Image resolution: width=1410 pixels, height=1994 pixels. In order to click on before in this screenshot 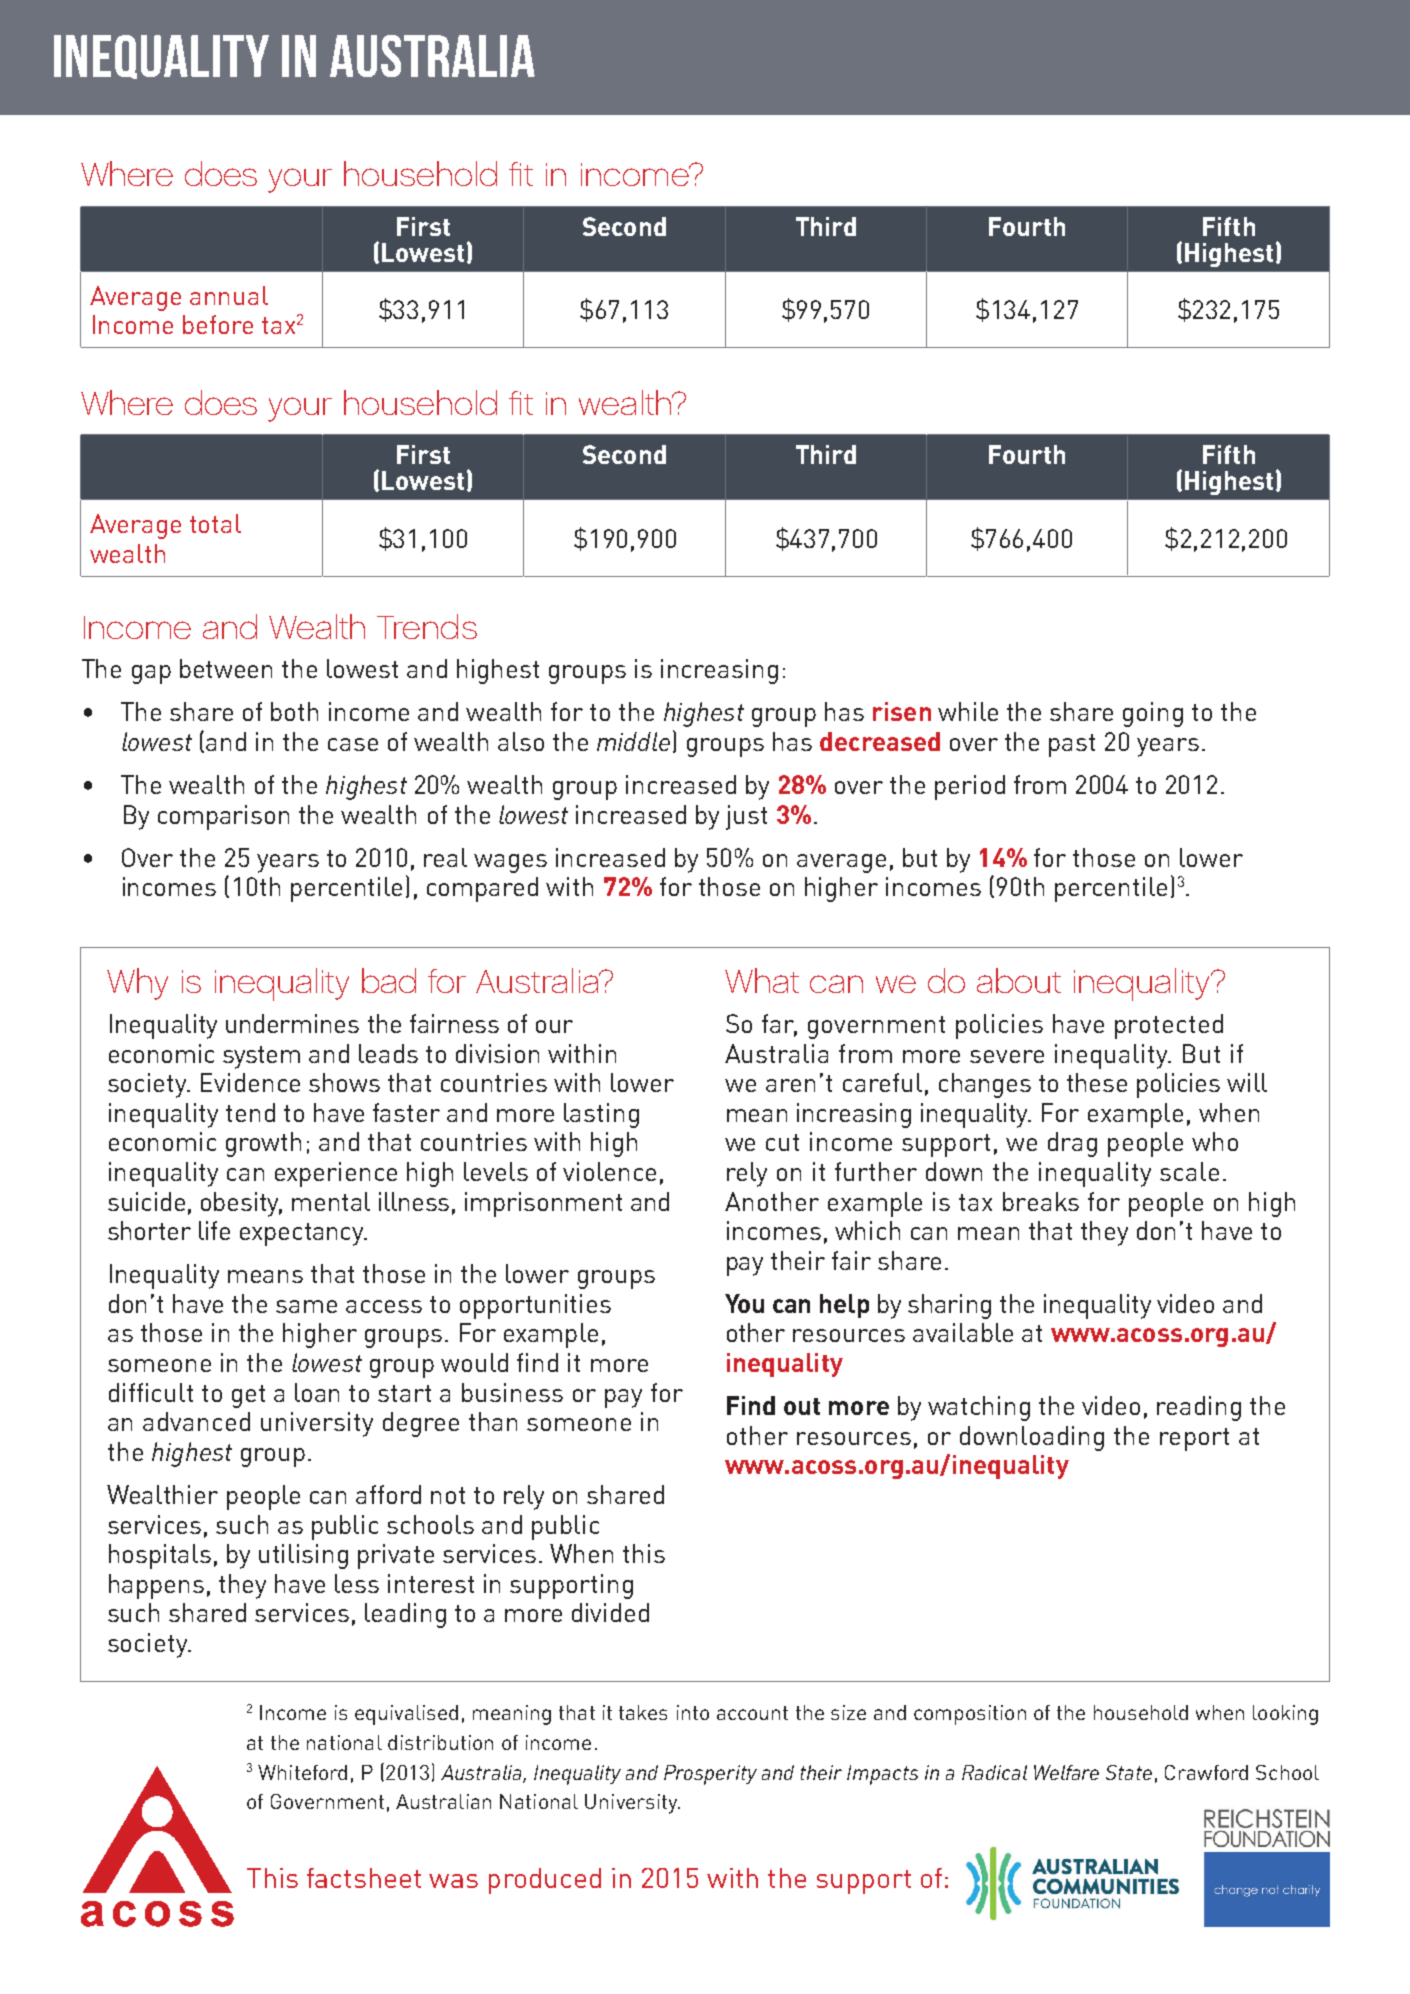, I will do `click(218, 324)`.
